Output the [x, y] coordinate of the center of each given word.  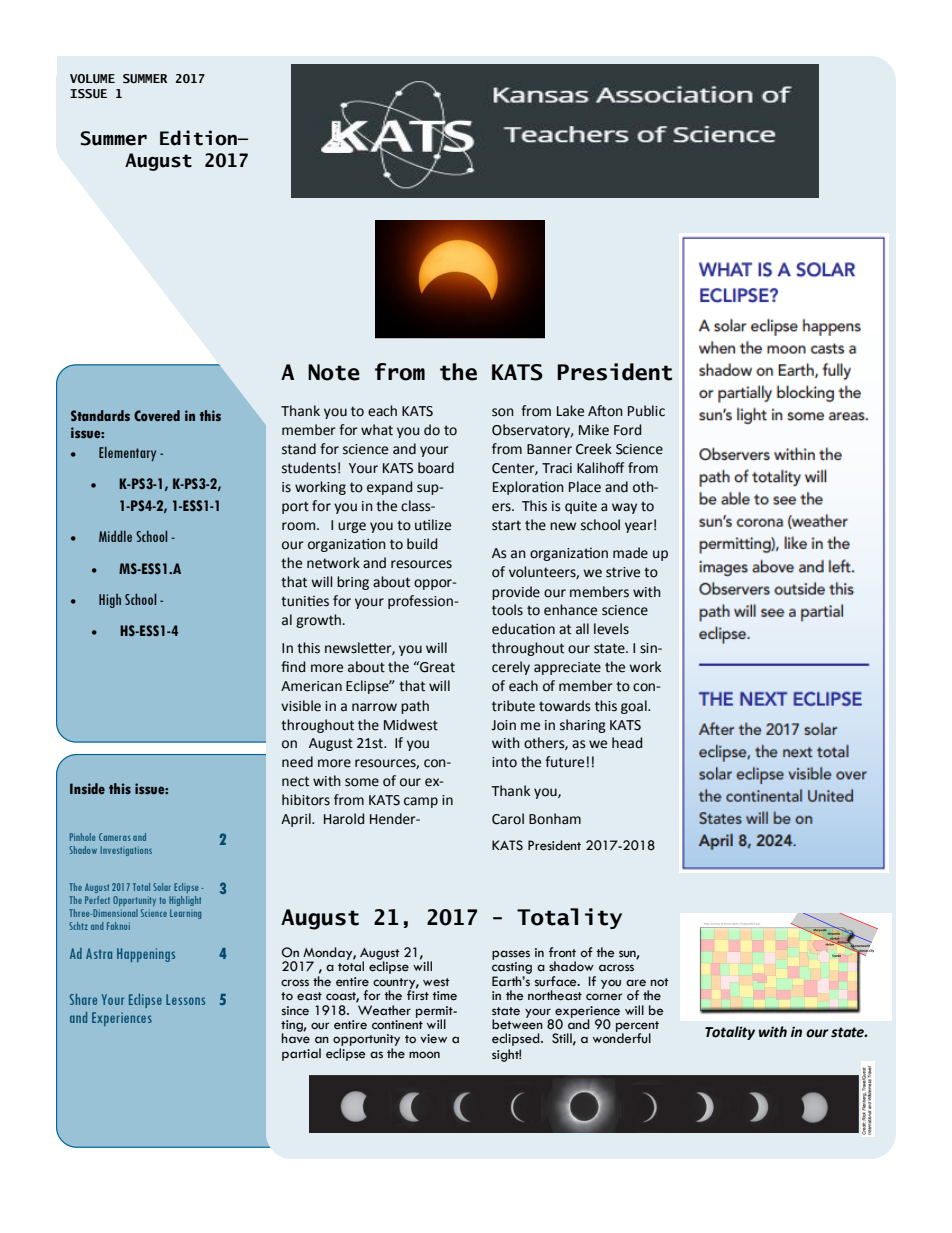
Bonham [555, 819]
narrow [374, 707]
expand [389, 488]
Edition [199, 138]
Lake [570, 411]
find [293, 667]
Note [334, 372]
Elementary [127, 453]
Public [646, 411]
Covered [157, 415]
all [582, 629]
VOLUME [92, 78]
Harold [344, 819]
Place [585, 487]
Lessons [185, 999]
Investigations [126, 851]
